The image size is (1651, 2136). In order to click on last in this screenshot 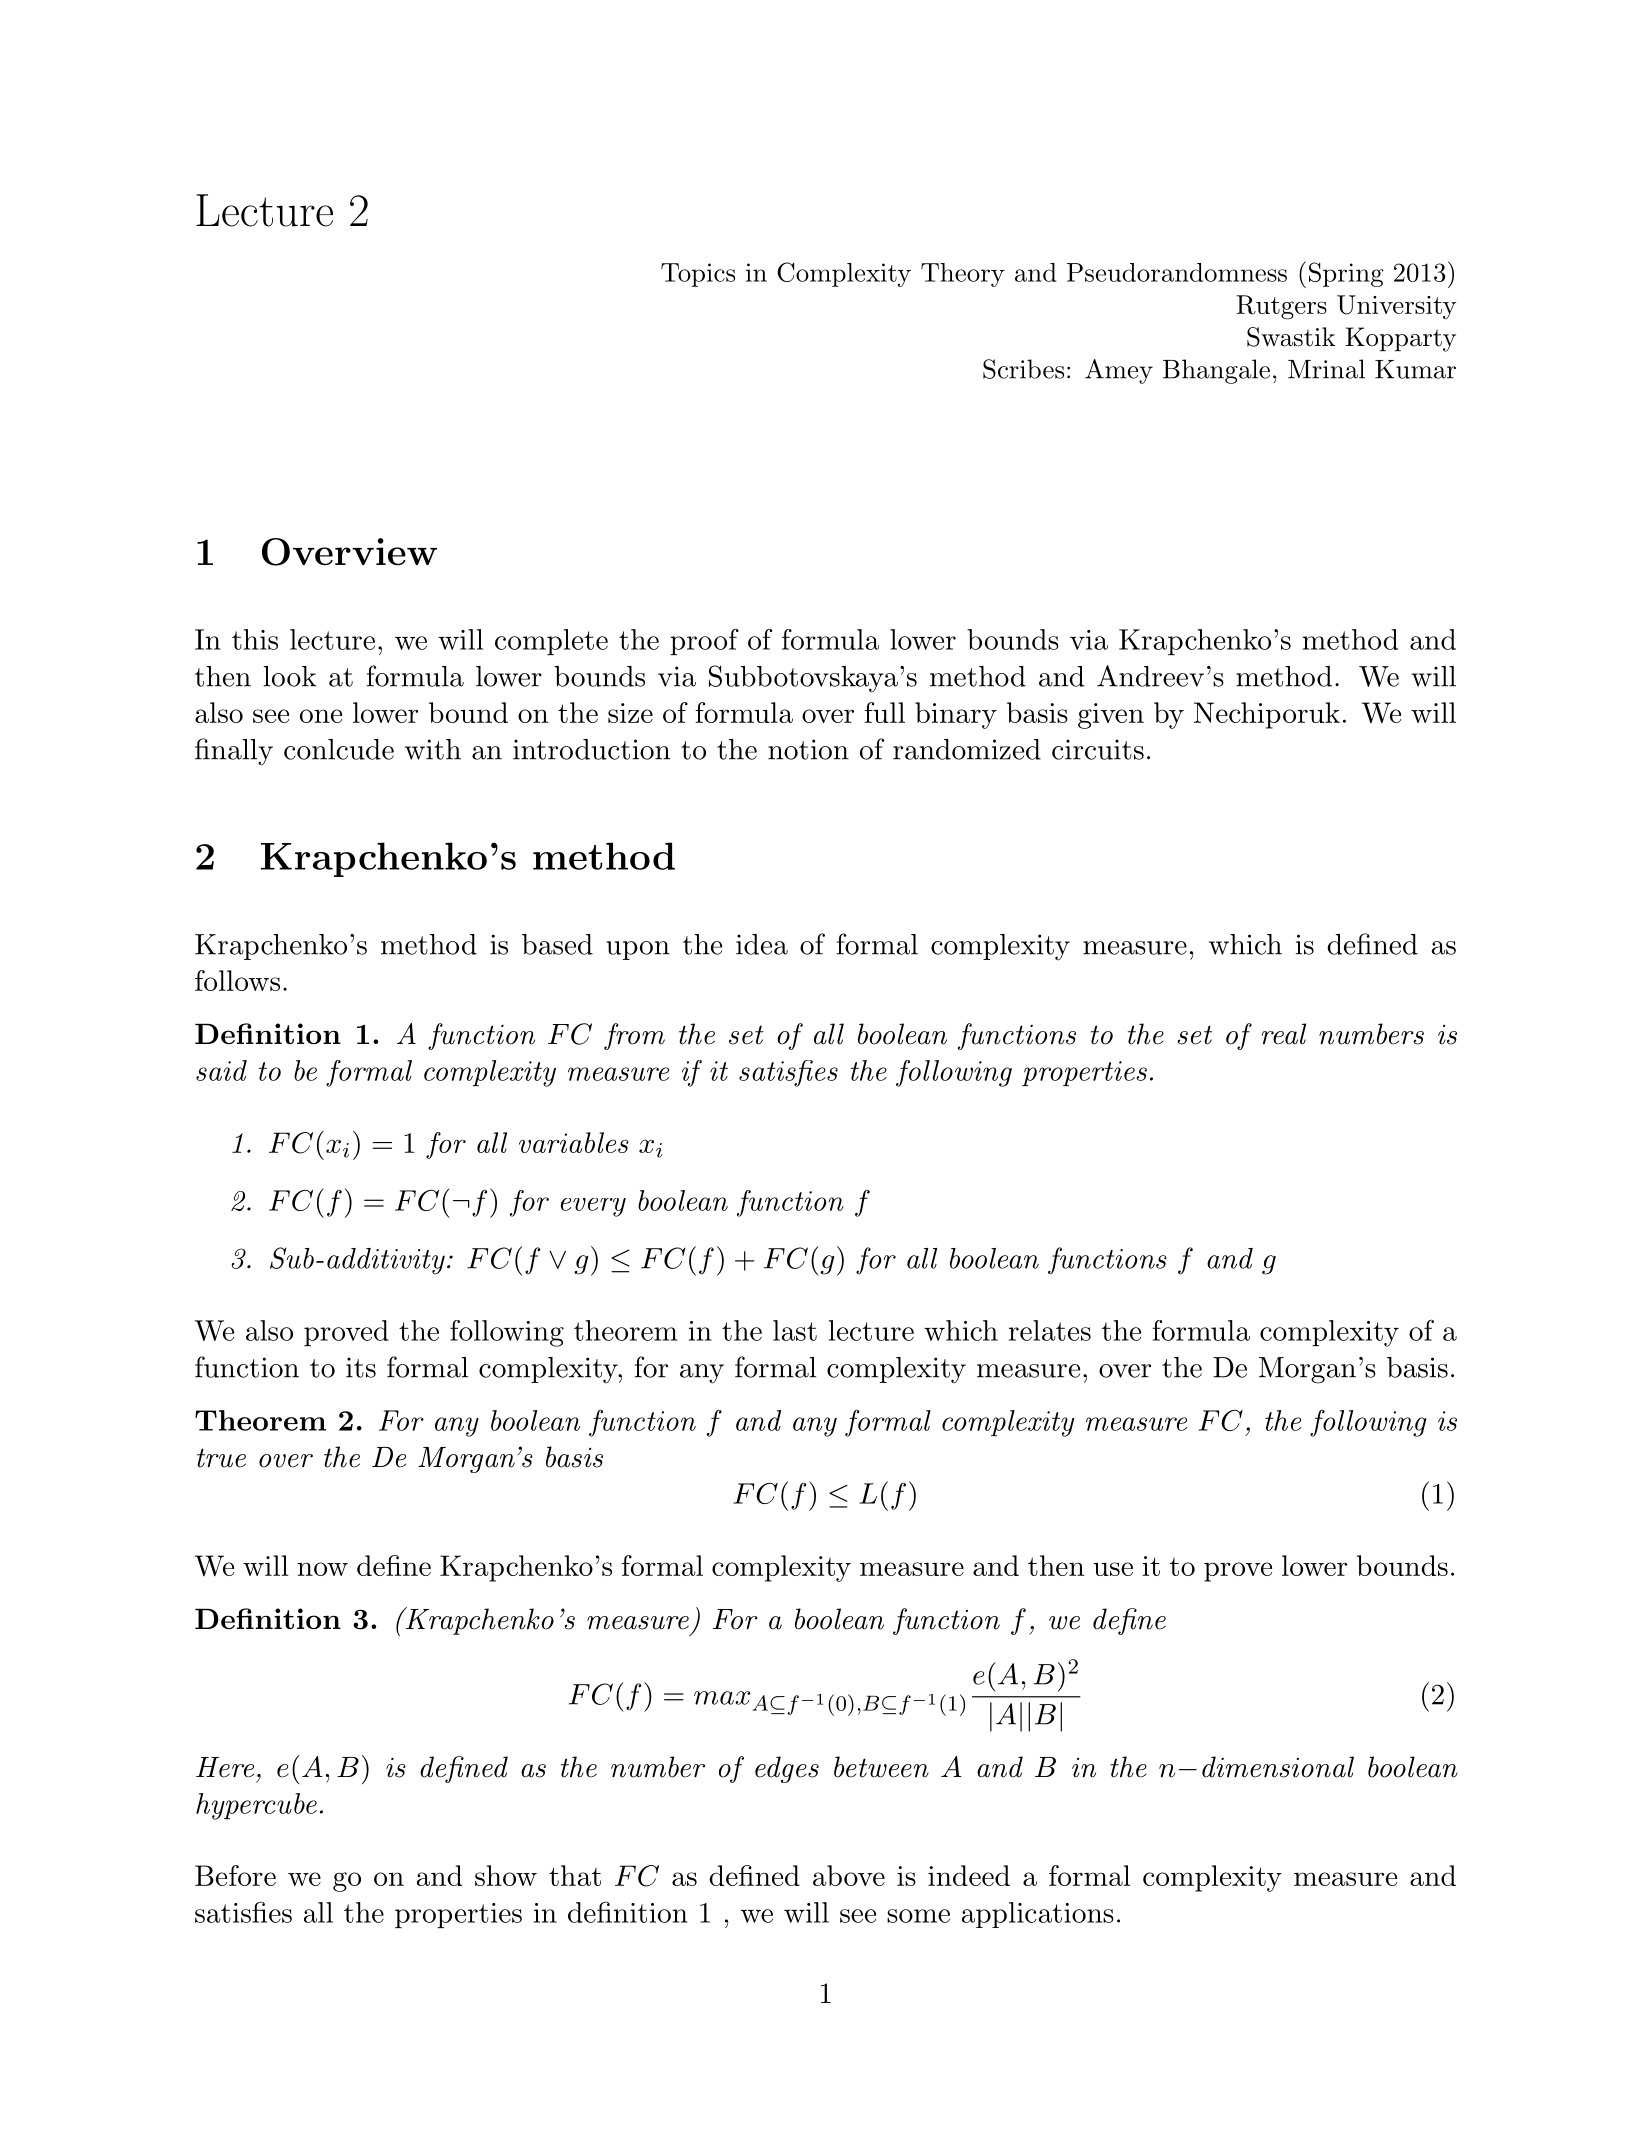, I will do `click(795, 1330)`.
